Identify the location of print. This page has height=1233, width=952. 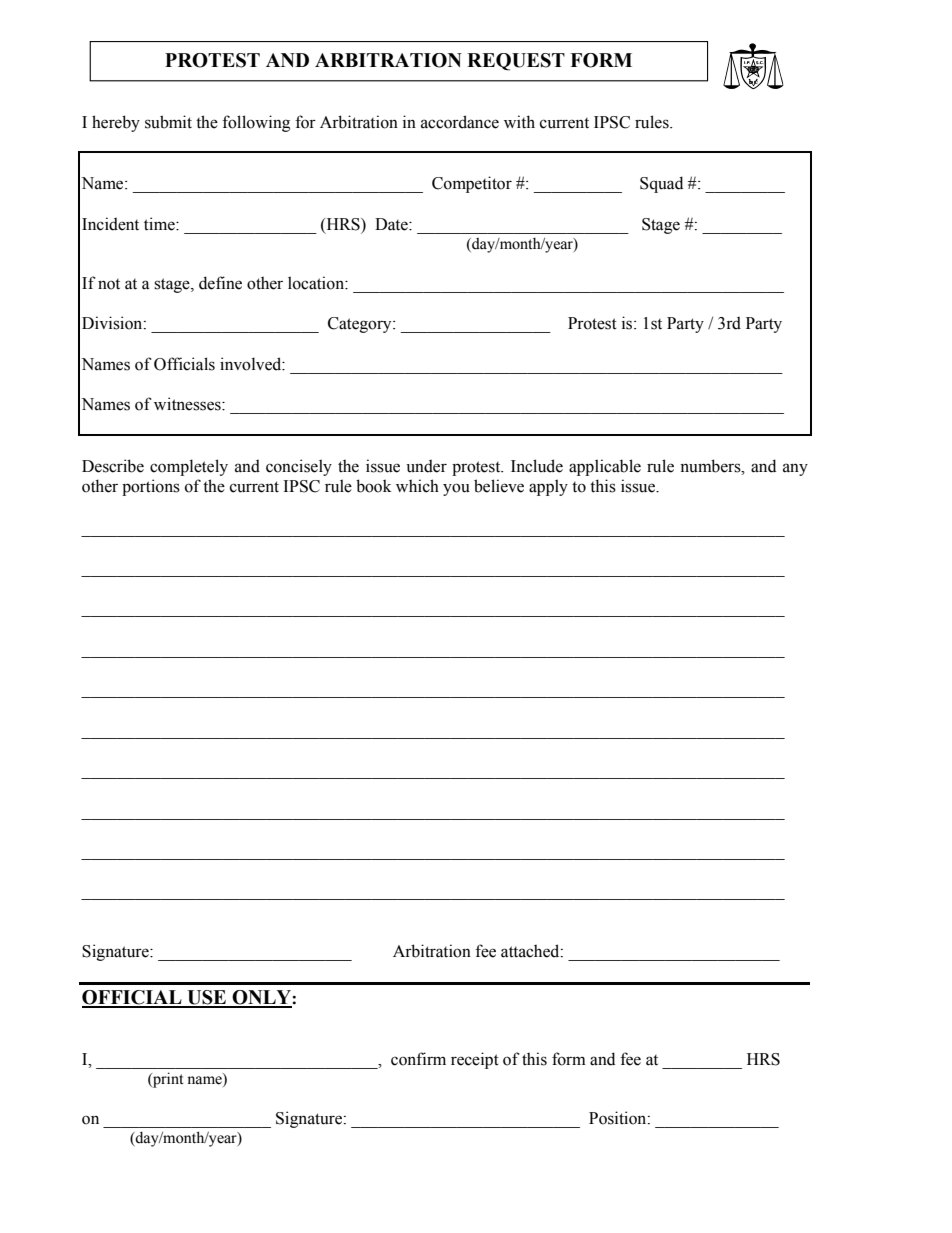
(167, 1080).
